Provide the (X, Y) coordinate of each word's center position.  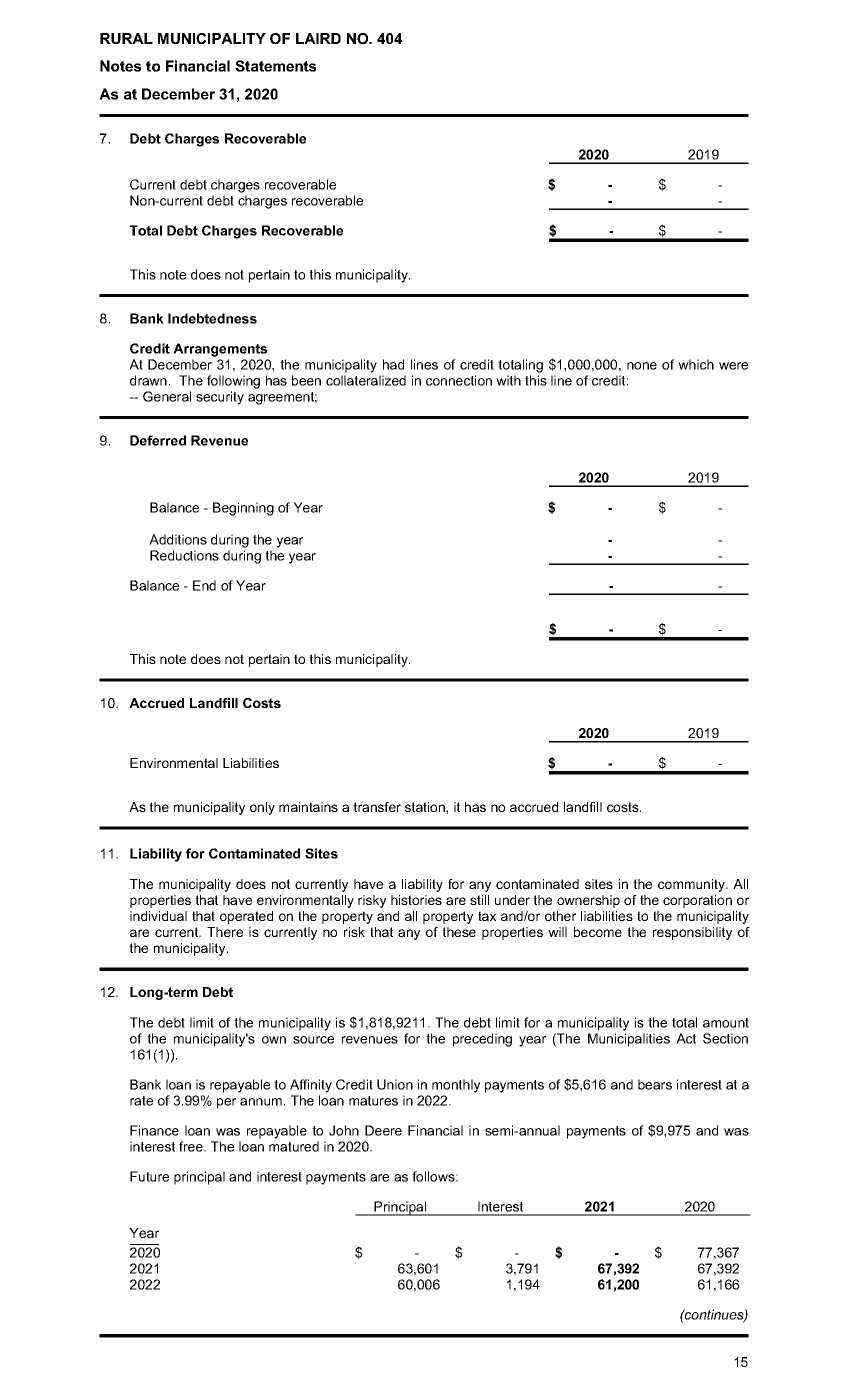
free (192, 1146)
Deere (383, 1130)
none (642, 366)
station (426, 807)
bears (655, 1084)
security (220, 398)
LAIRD (318, 38)
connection (459, 380)
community (692, 885)
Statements (275, 66)
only (262, 808)
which (696, 364)
